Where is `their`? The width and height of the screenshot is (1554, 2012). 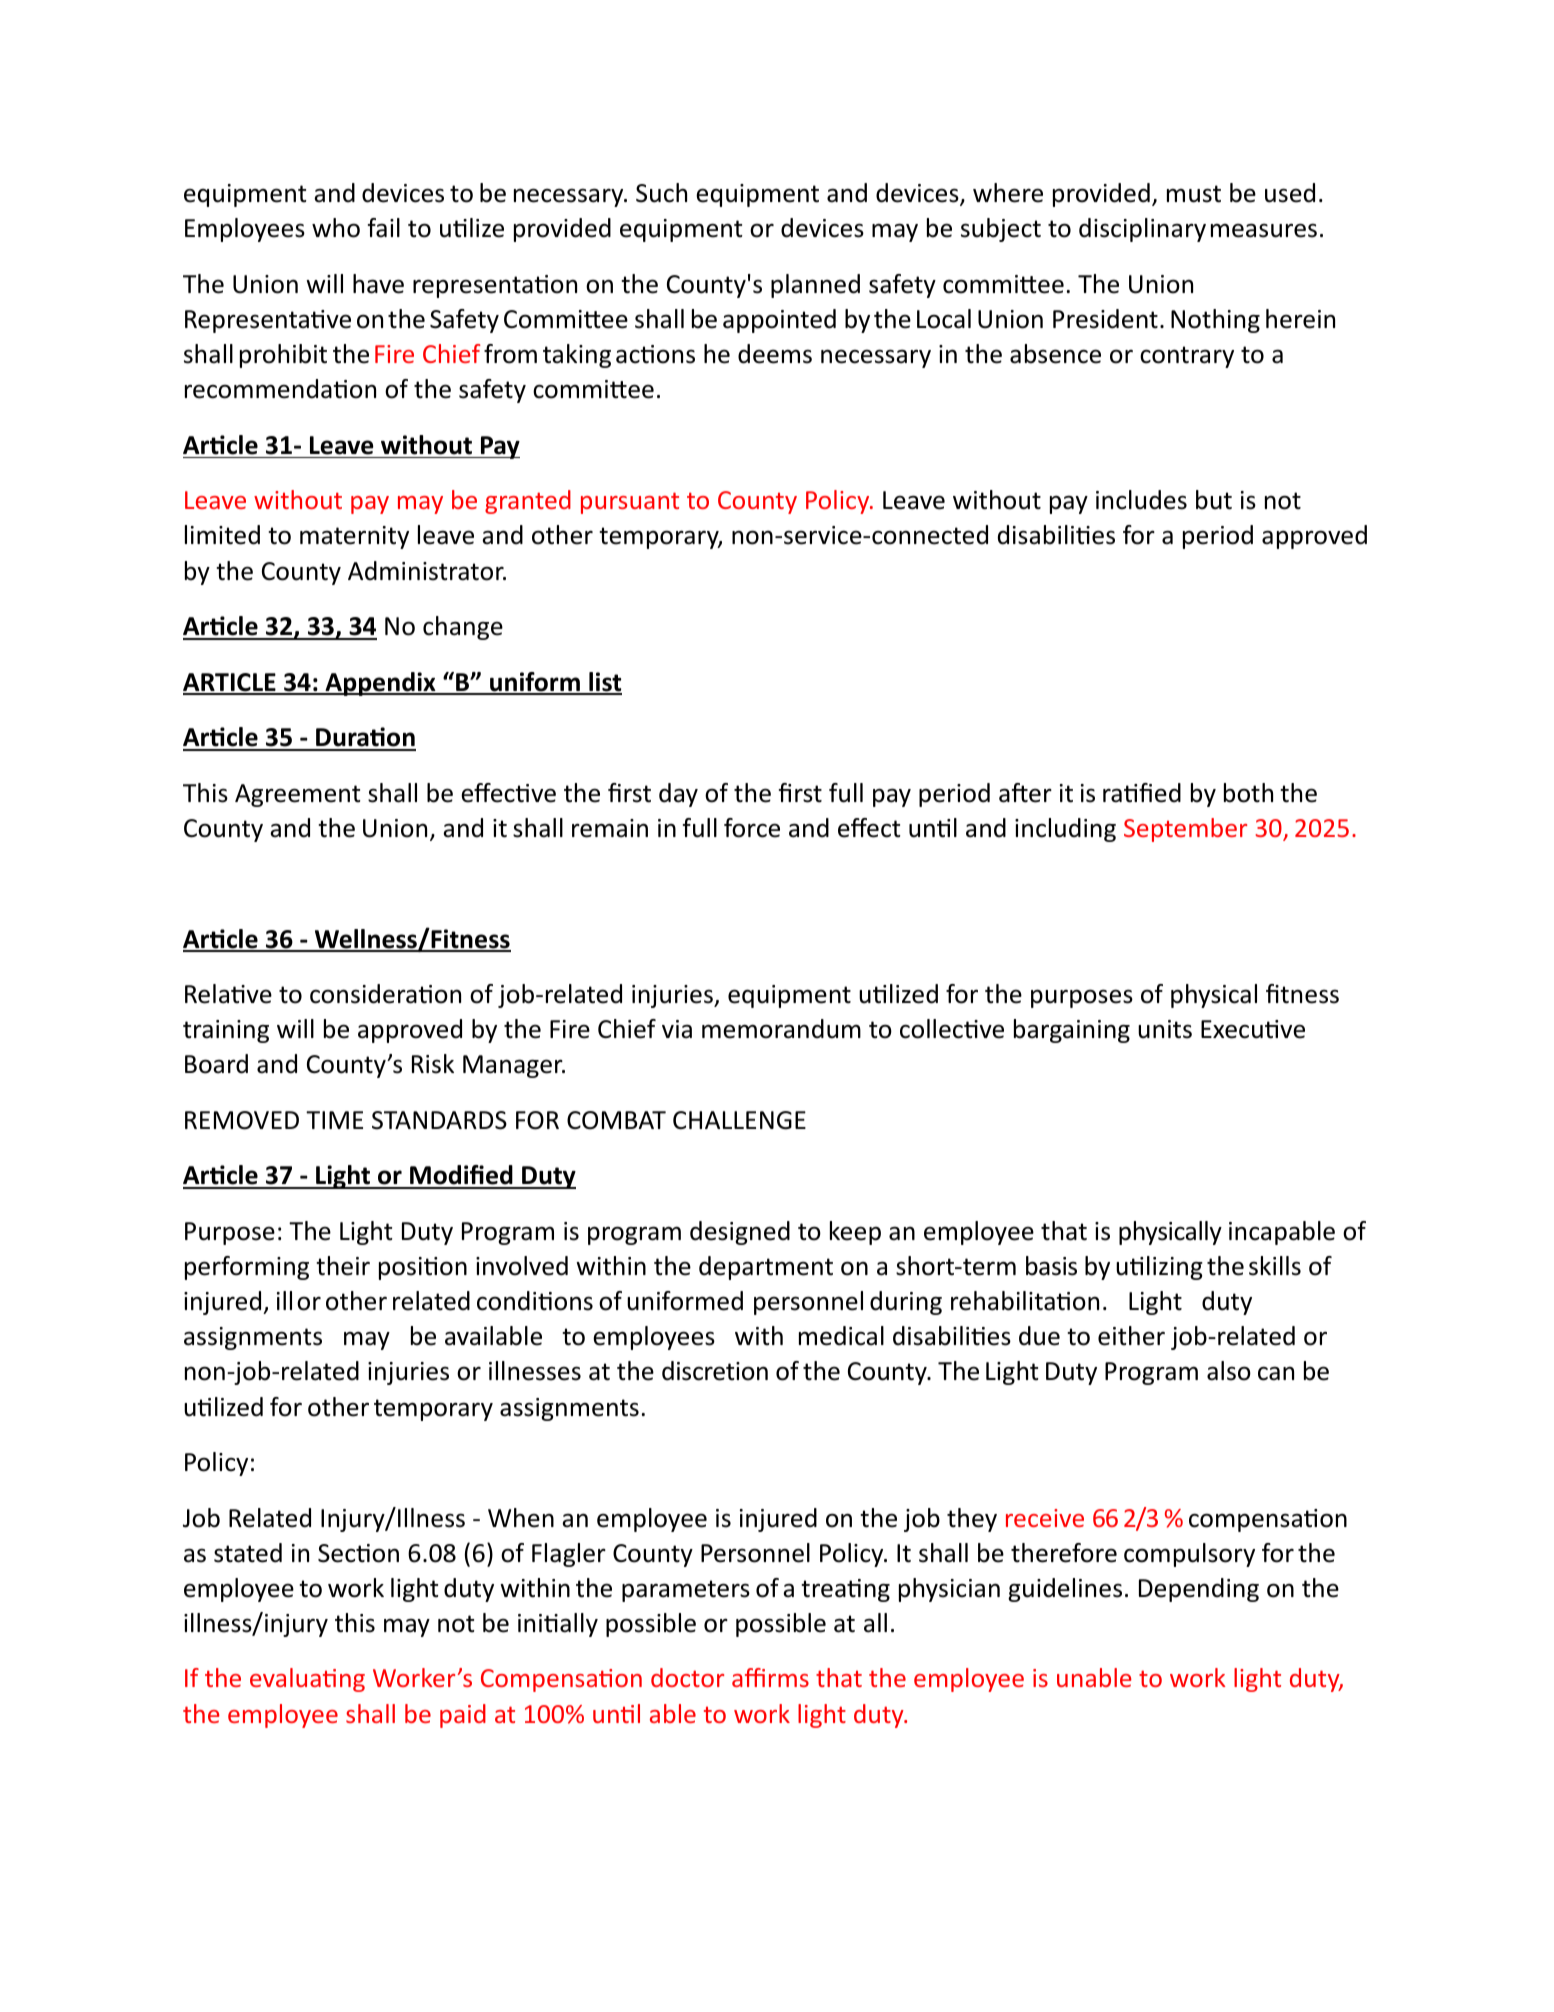 their is located at coordinates (343, 1266).
